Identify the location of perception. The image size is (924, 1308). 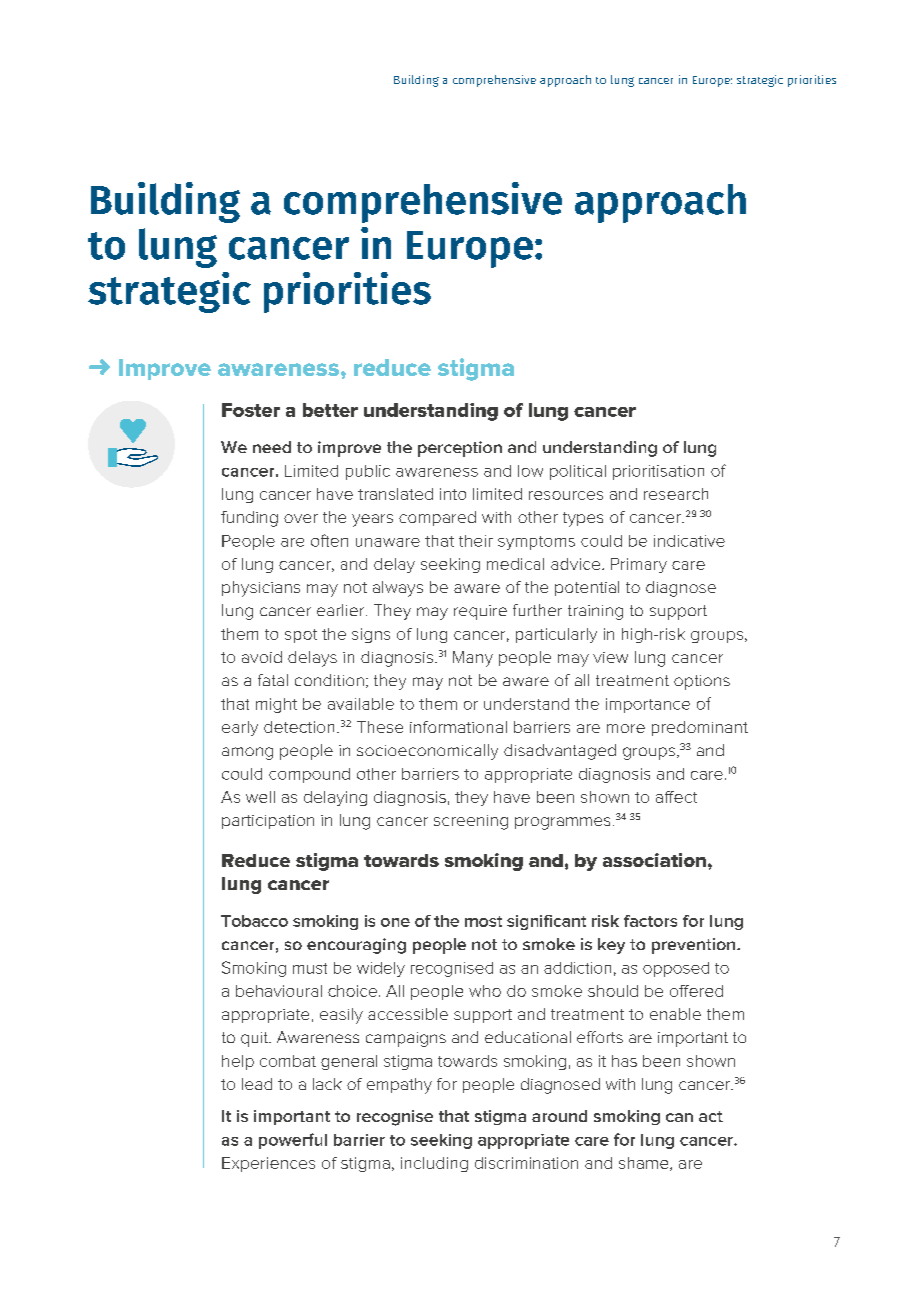
(460, 449).
